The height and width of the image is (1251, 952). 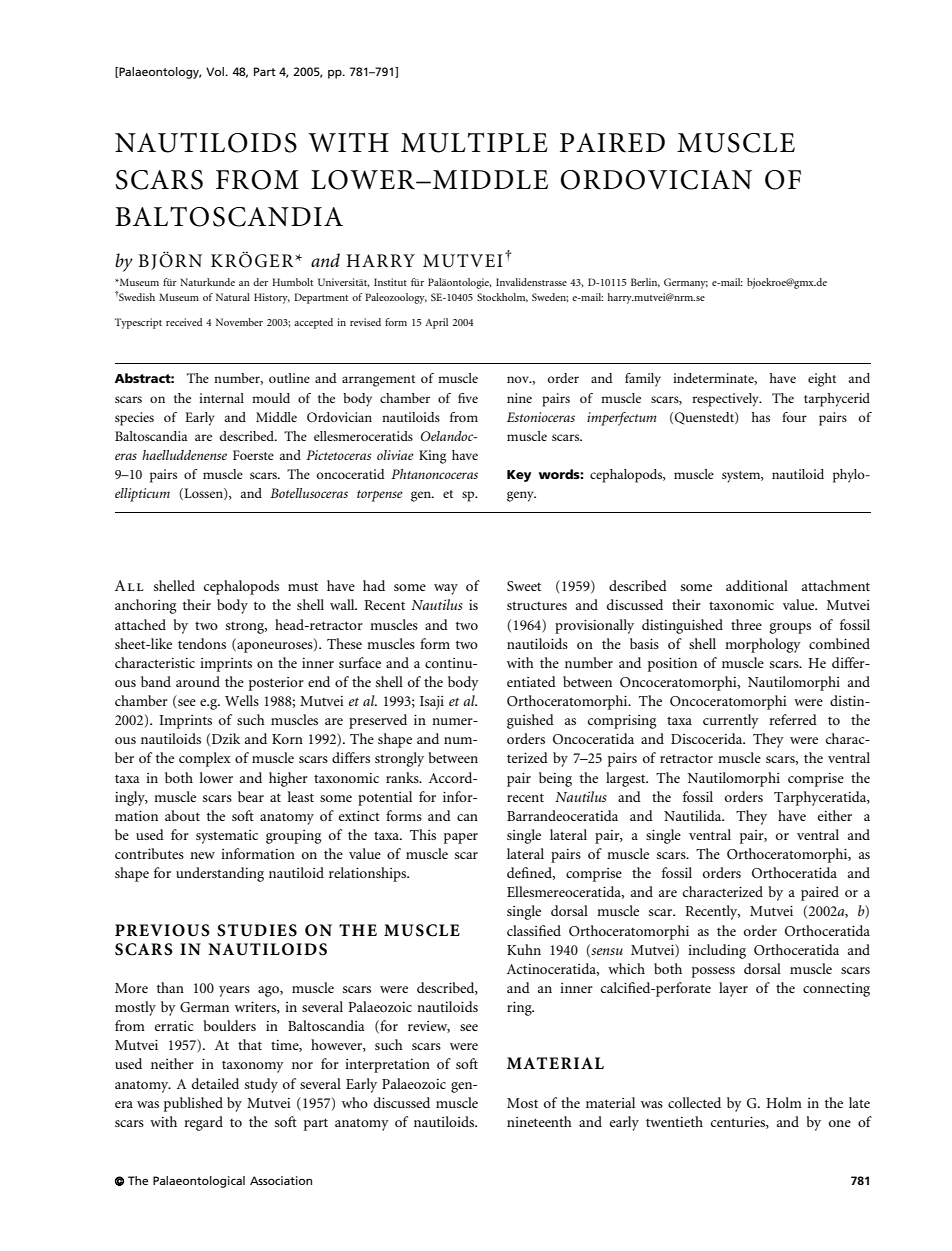 I want to click on Vol, so click(x=216, y=71).
